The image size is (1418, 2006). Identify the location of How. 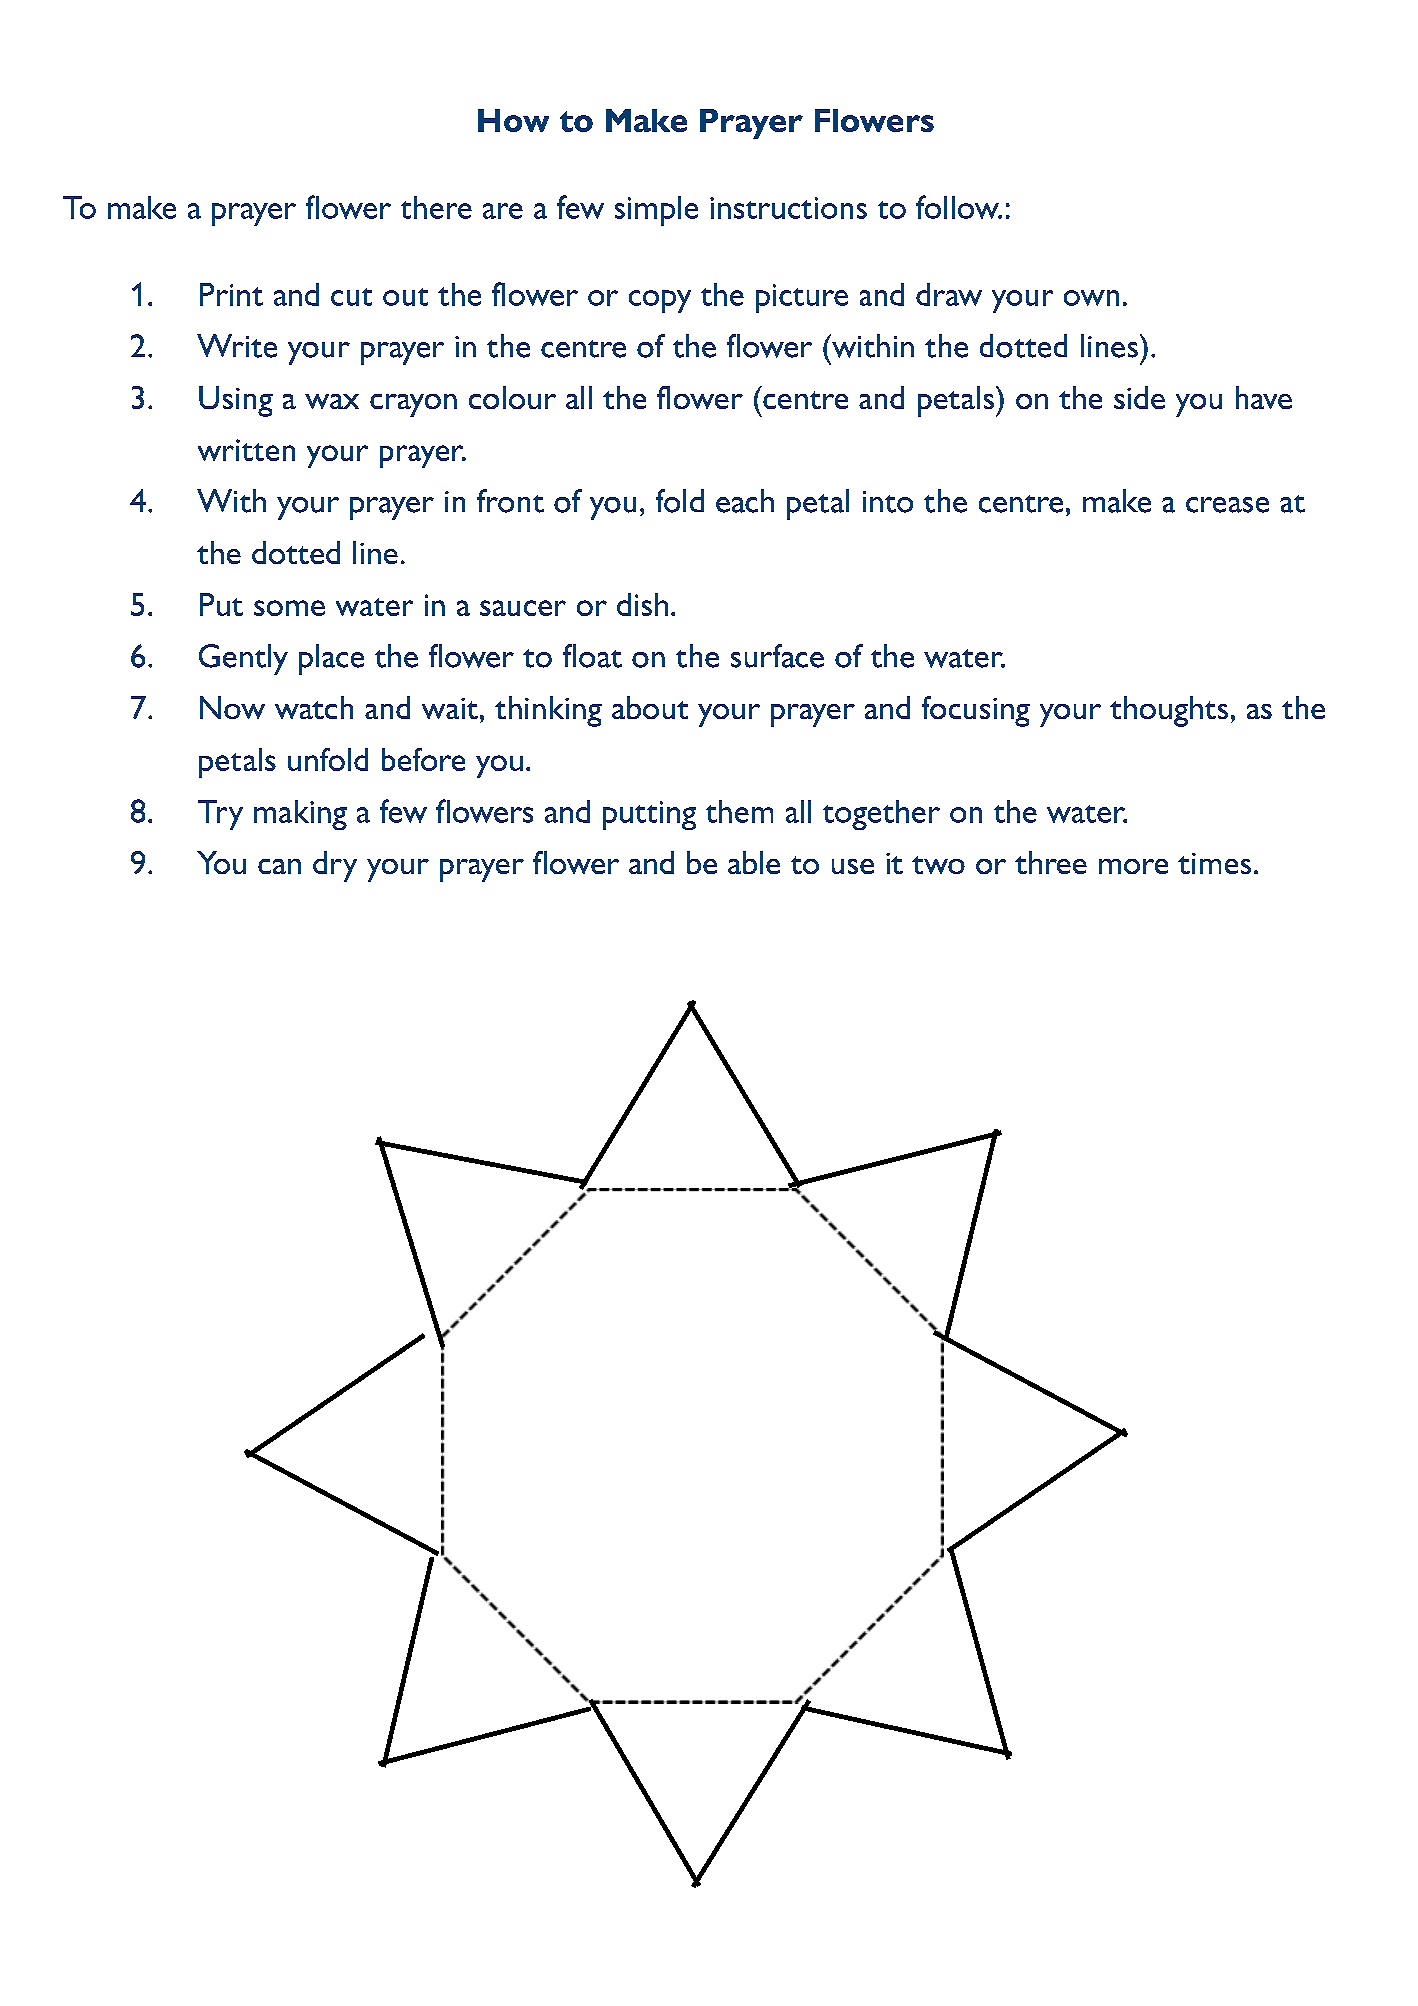
(513, 120).
